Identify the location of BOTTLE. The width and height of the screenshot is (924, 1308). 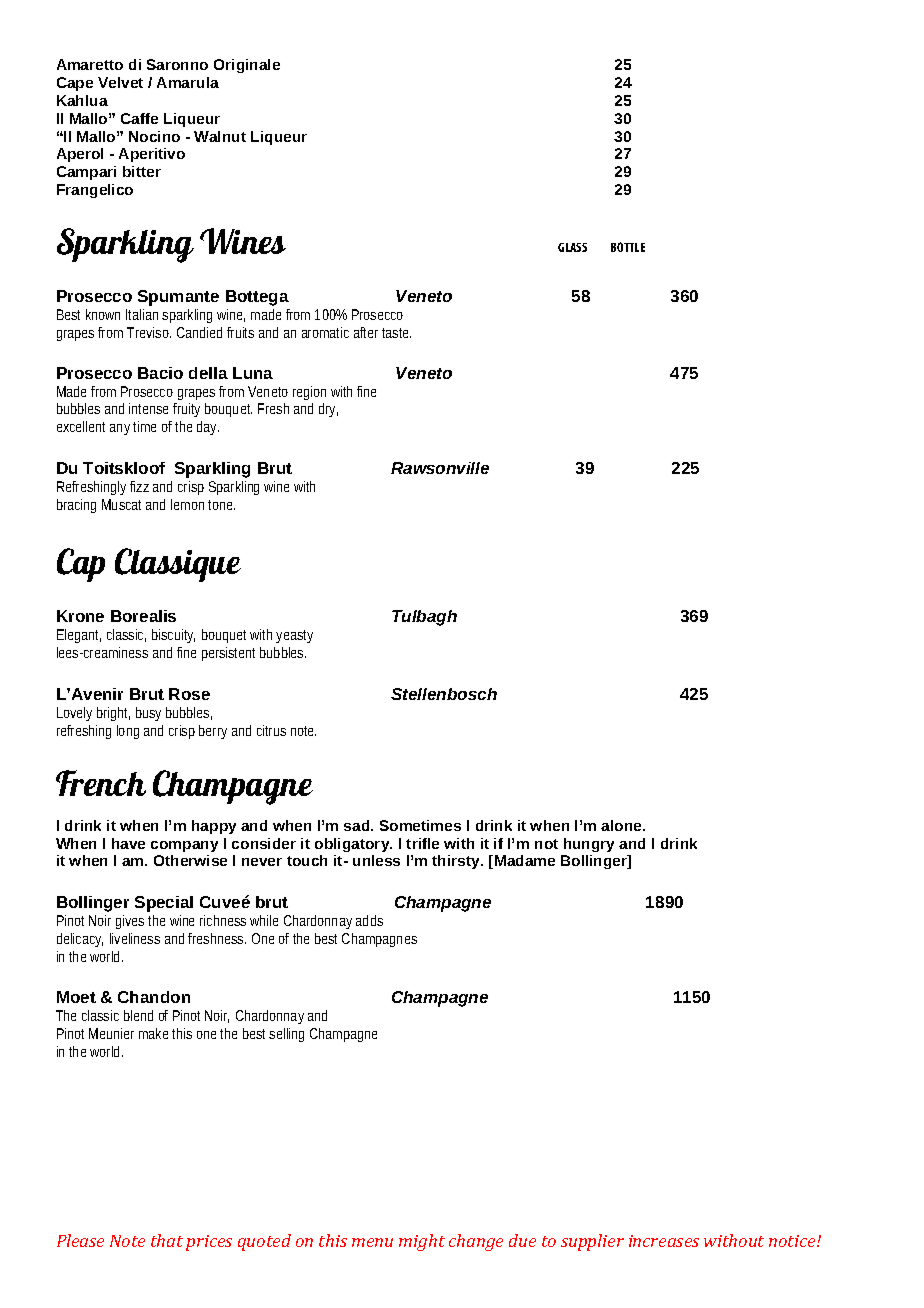
(628, 247).
